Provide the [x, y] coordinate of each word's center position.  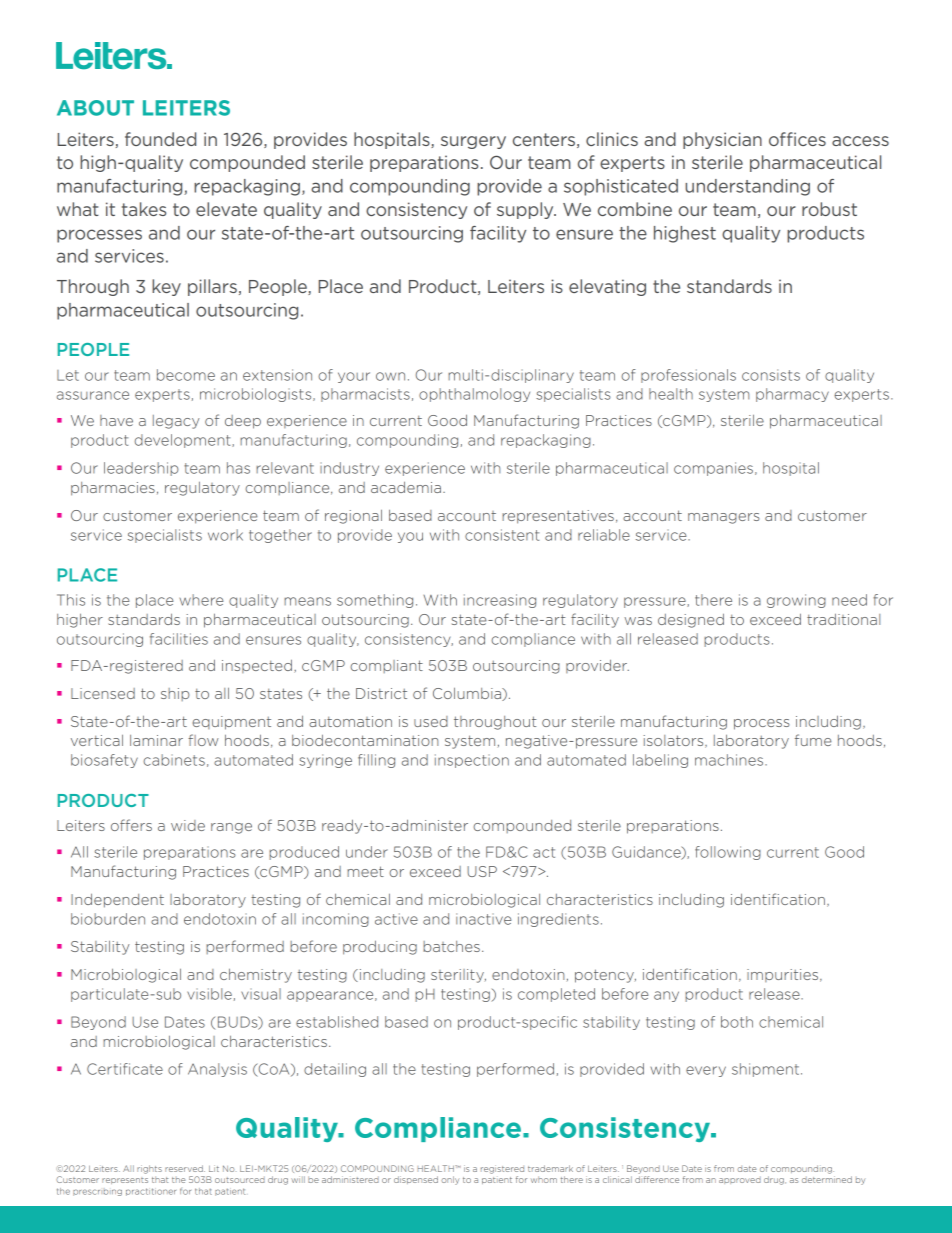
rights [149, 1169]
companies [713, 469]
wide [188, 825]
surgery [473, 142]
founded [160, 139]
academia [406, 487]
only [450, 1180]
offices [797, 139]
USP [482, 871]
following [728, 853]
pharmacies [113, 489]
